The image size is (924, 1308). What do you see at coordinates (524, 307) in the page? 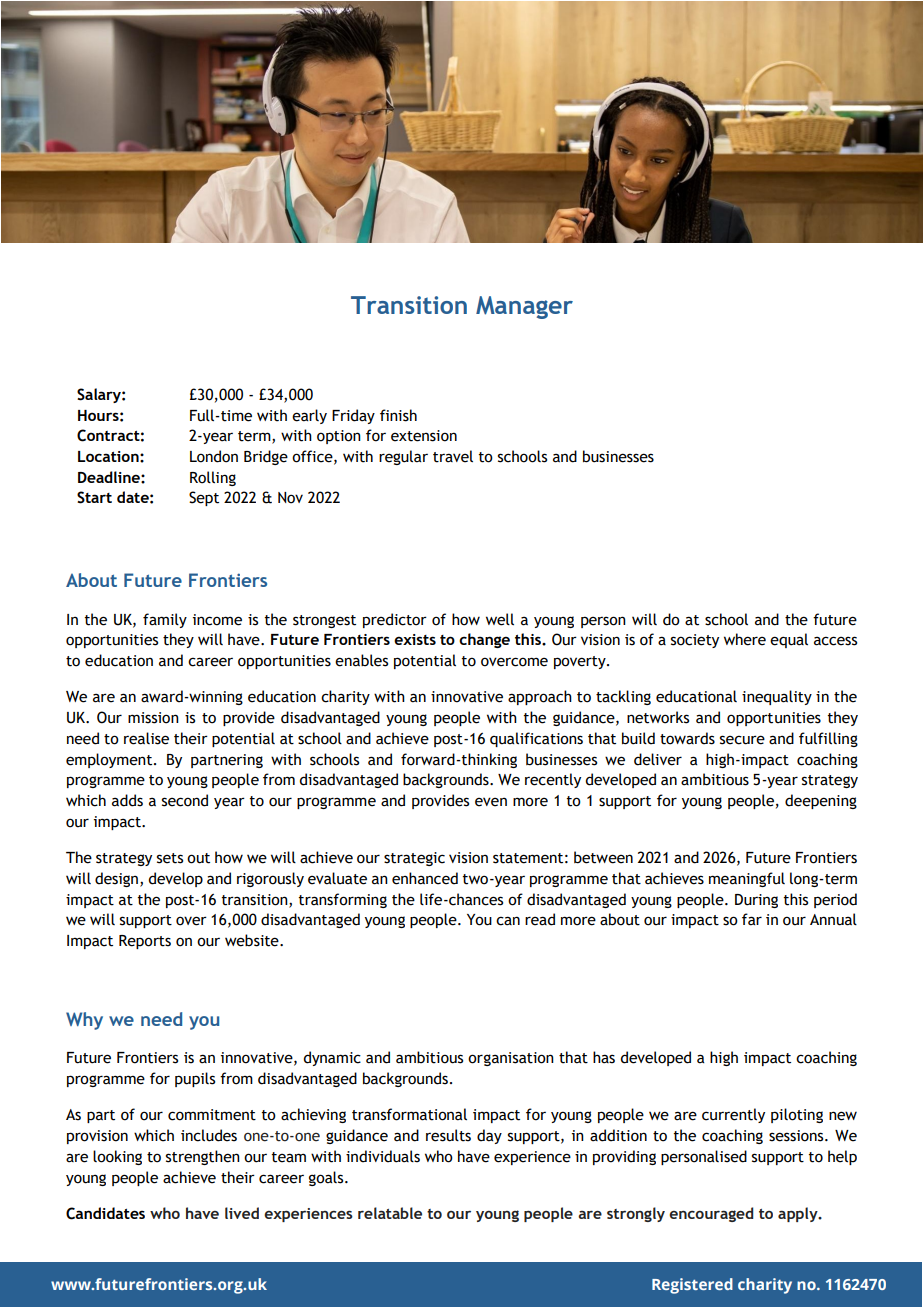
I see `Manager` at bounding box center [524, 307].
